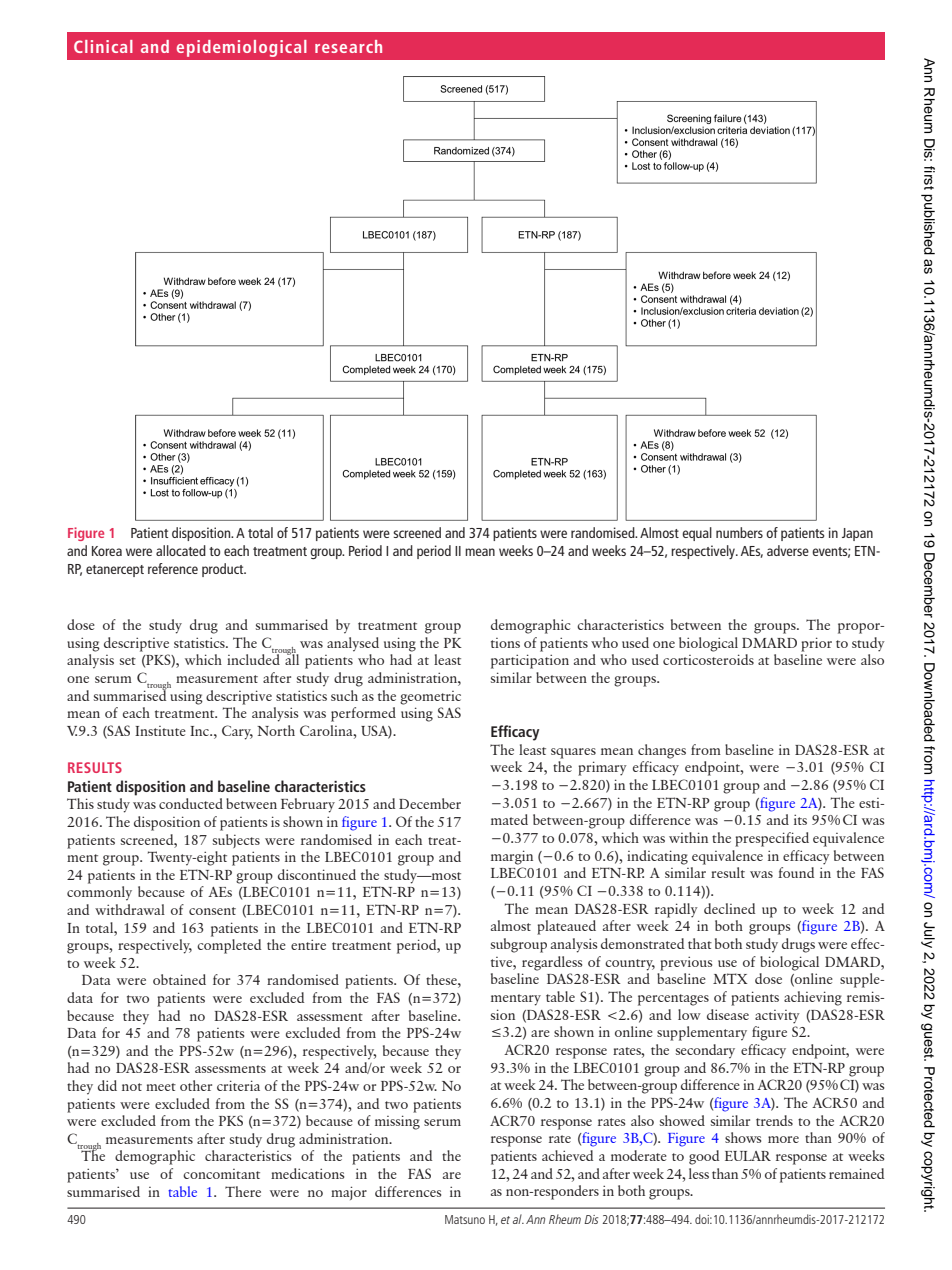 This image has width=952, height=1270. Describe the element at coordinates (173, 568) in the image. I see `reference` at that location.
